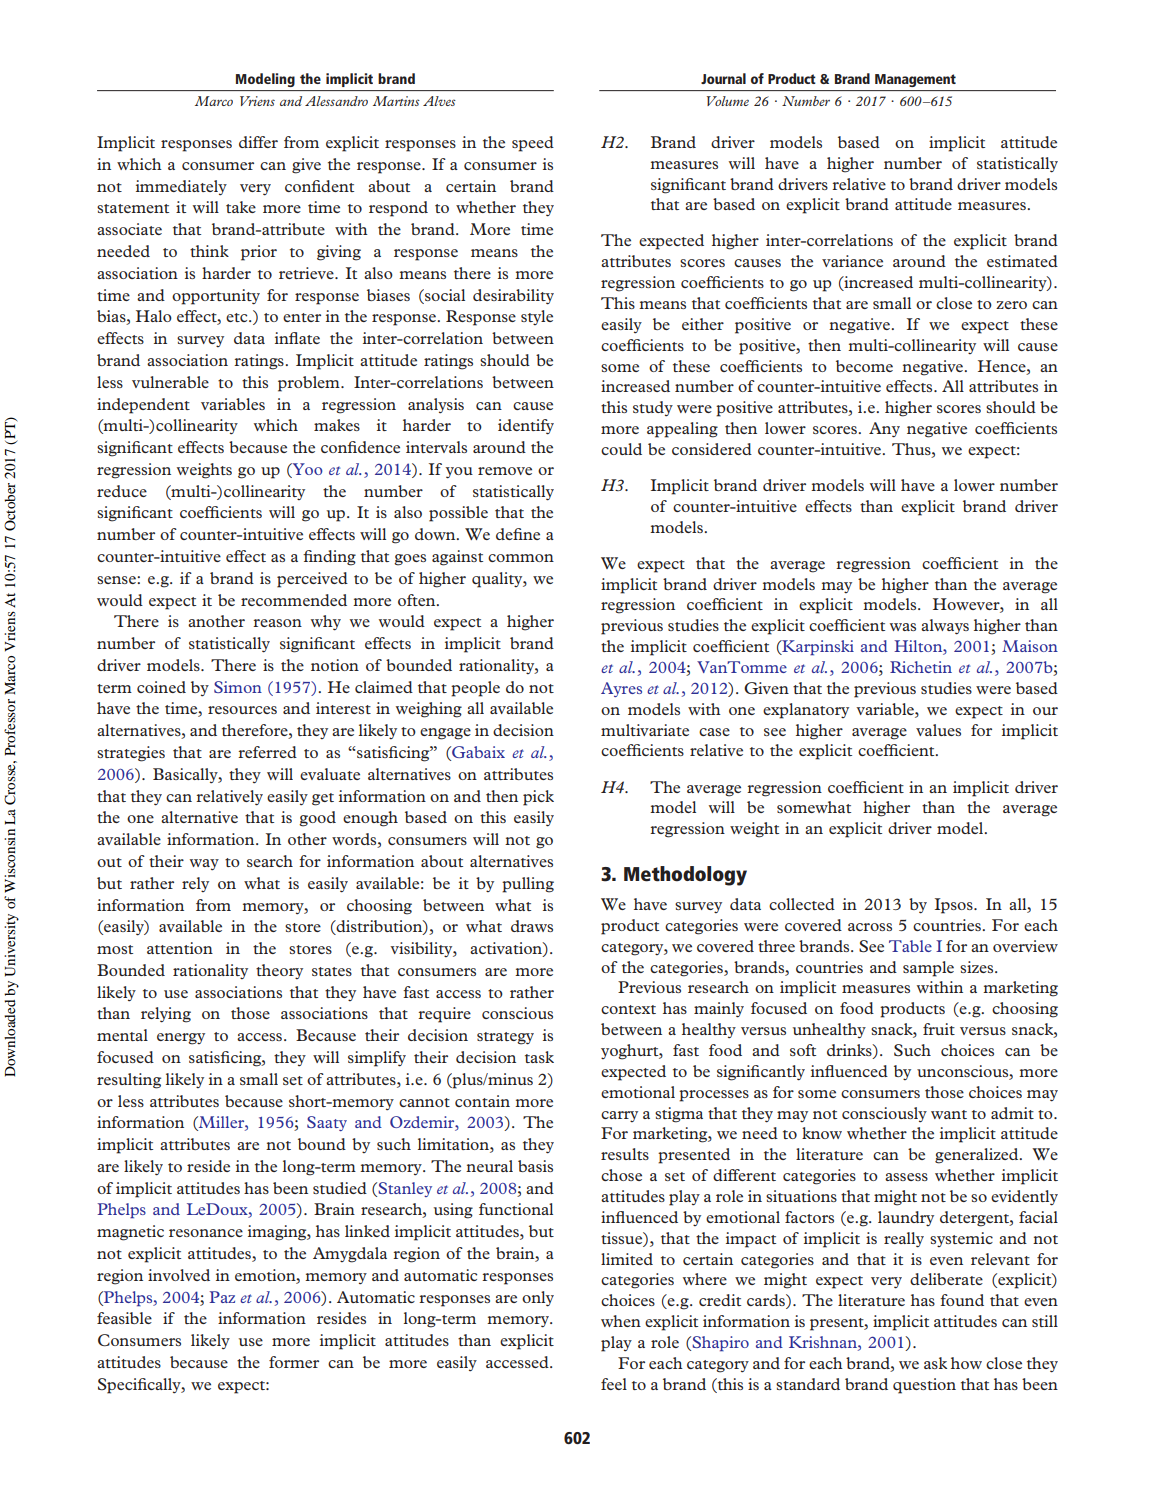  I want to click on speed, so click(533, 144).
